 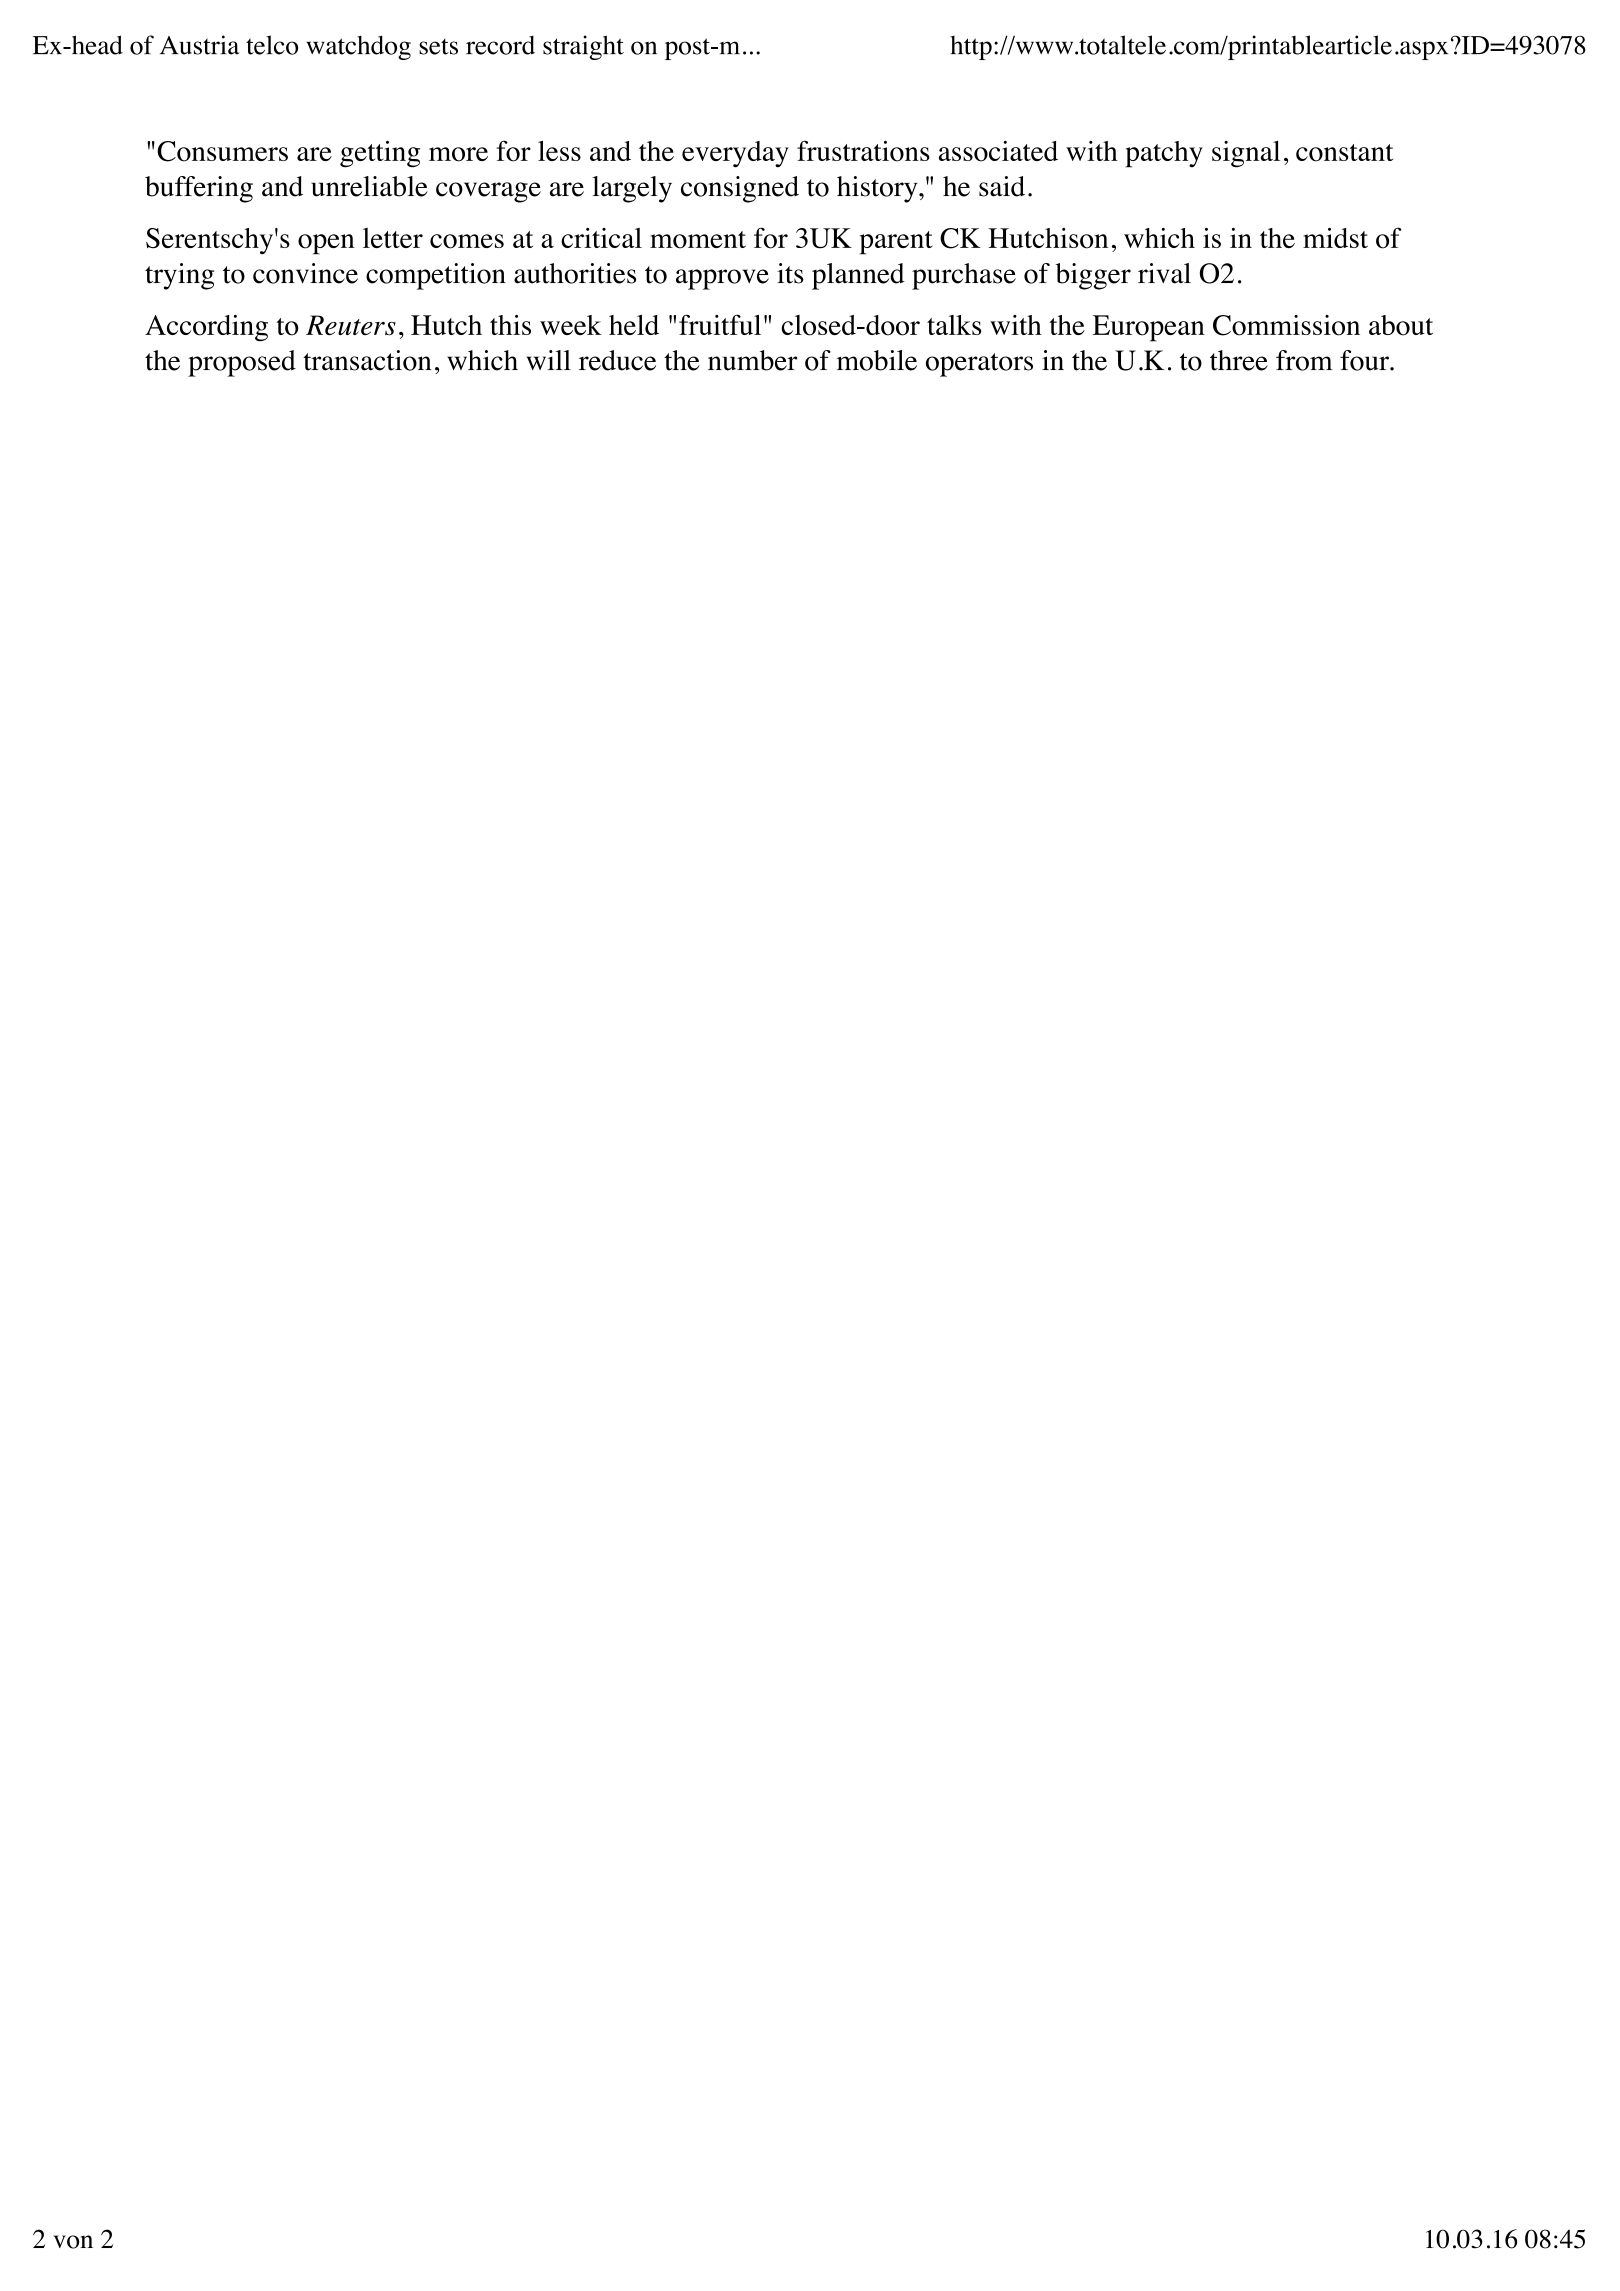 I want to click on transaction, so click(x=367, y=360).
